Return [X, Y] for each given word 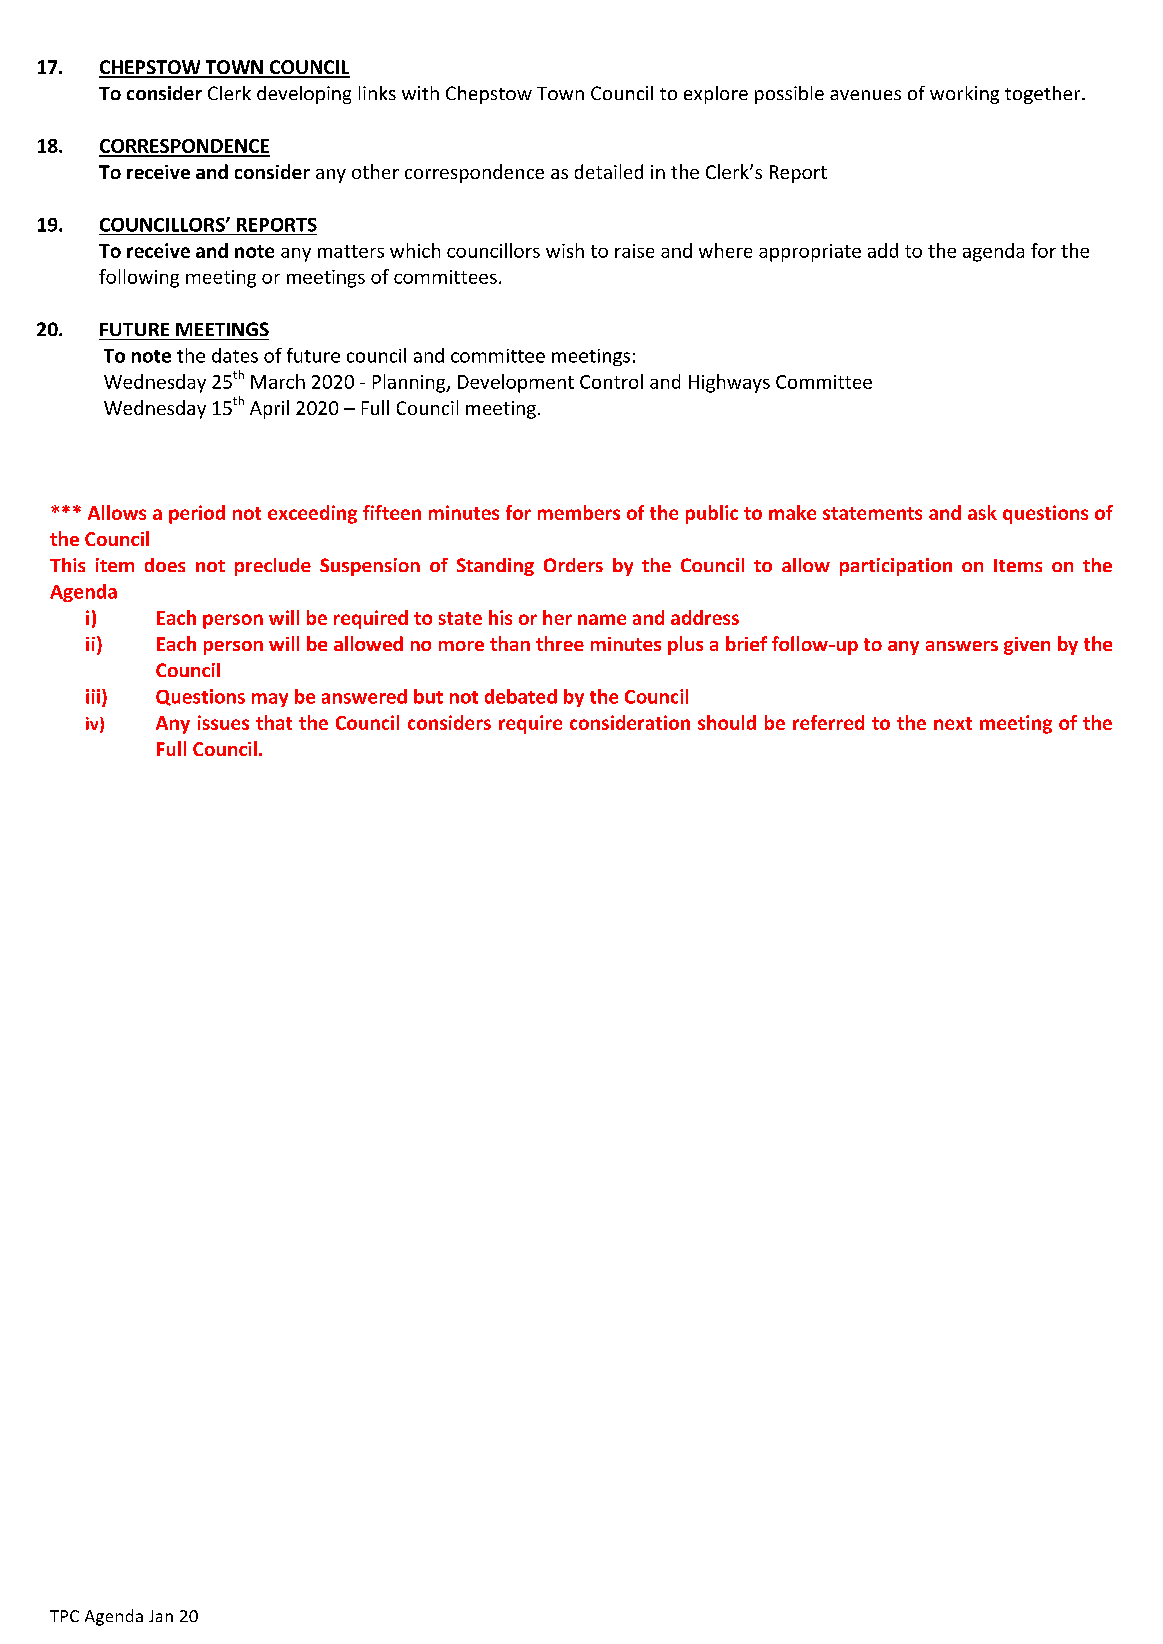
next [953, 723]
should [727, 722]
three [560, 643]
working [964, 95]
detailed [609, 171]
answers [962, 646]
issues [223, 722]
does [165, 565]
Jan [161, 1616]
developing [304, 95]
